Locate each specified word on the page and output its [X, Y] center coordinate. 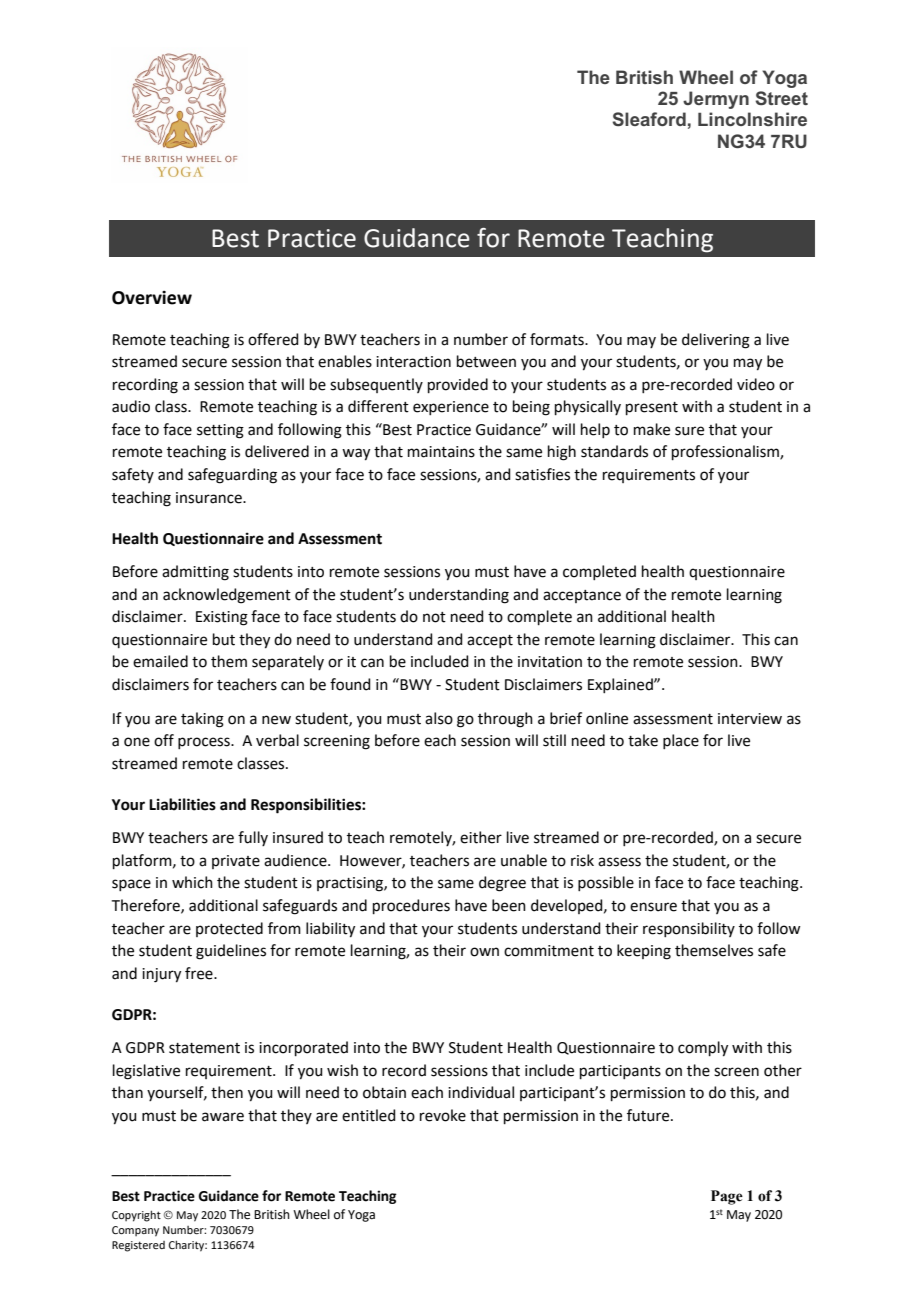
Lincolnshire [752, 119]
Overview [152, 298]
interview [750, 719]
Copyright [136, 1216]
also [439, 718]
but [224, 639]
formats [558, 339]
